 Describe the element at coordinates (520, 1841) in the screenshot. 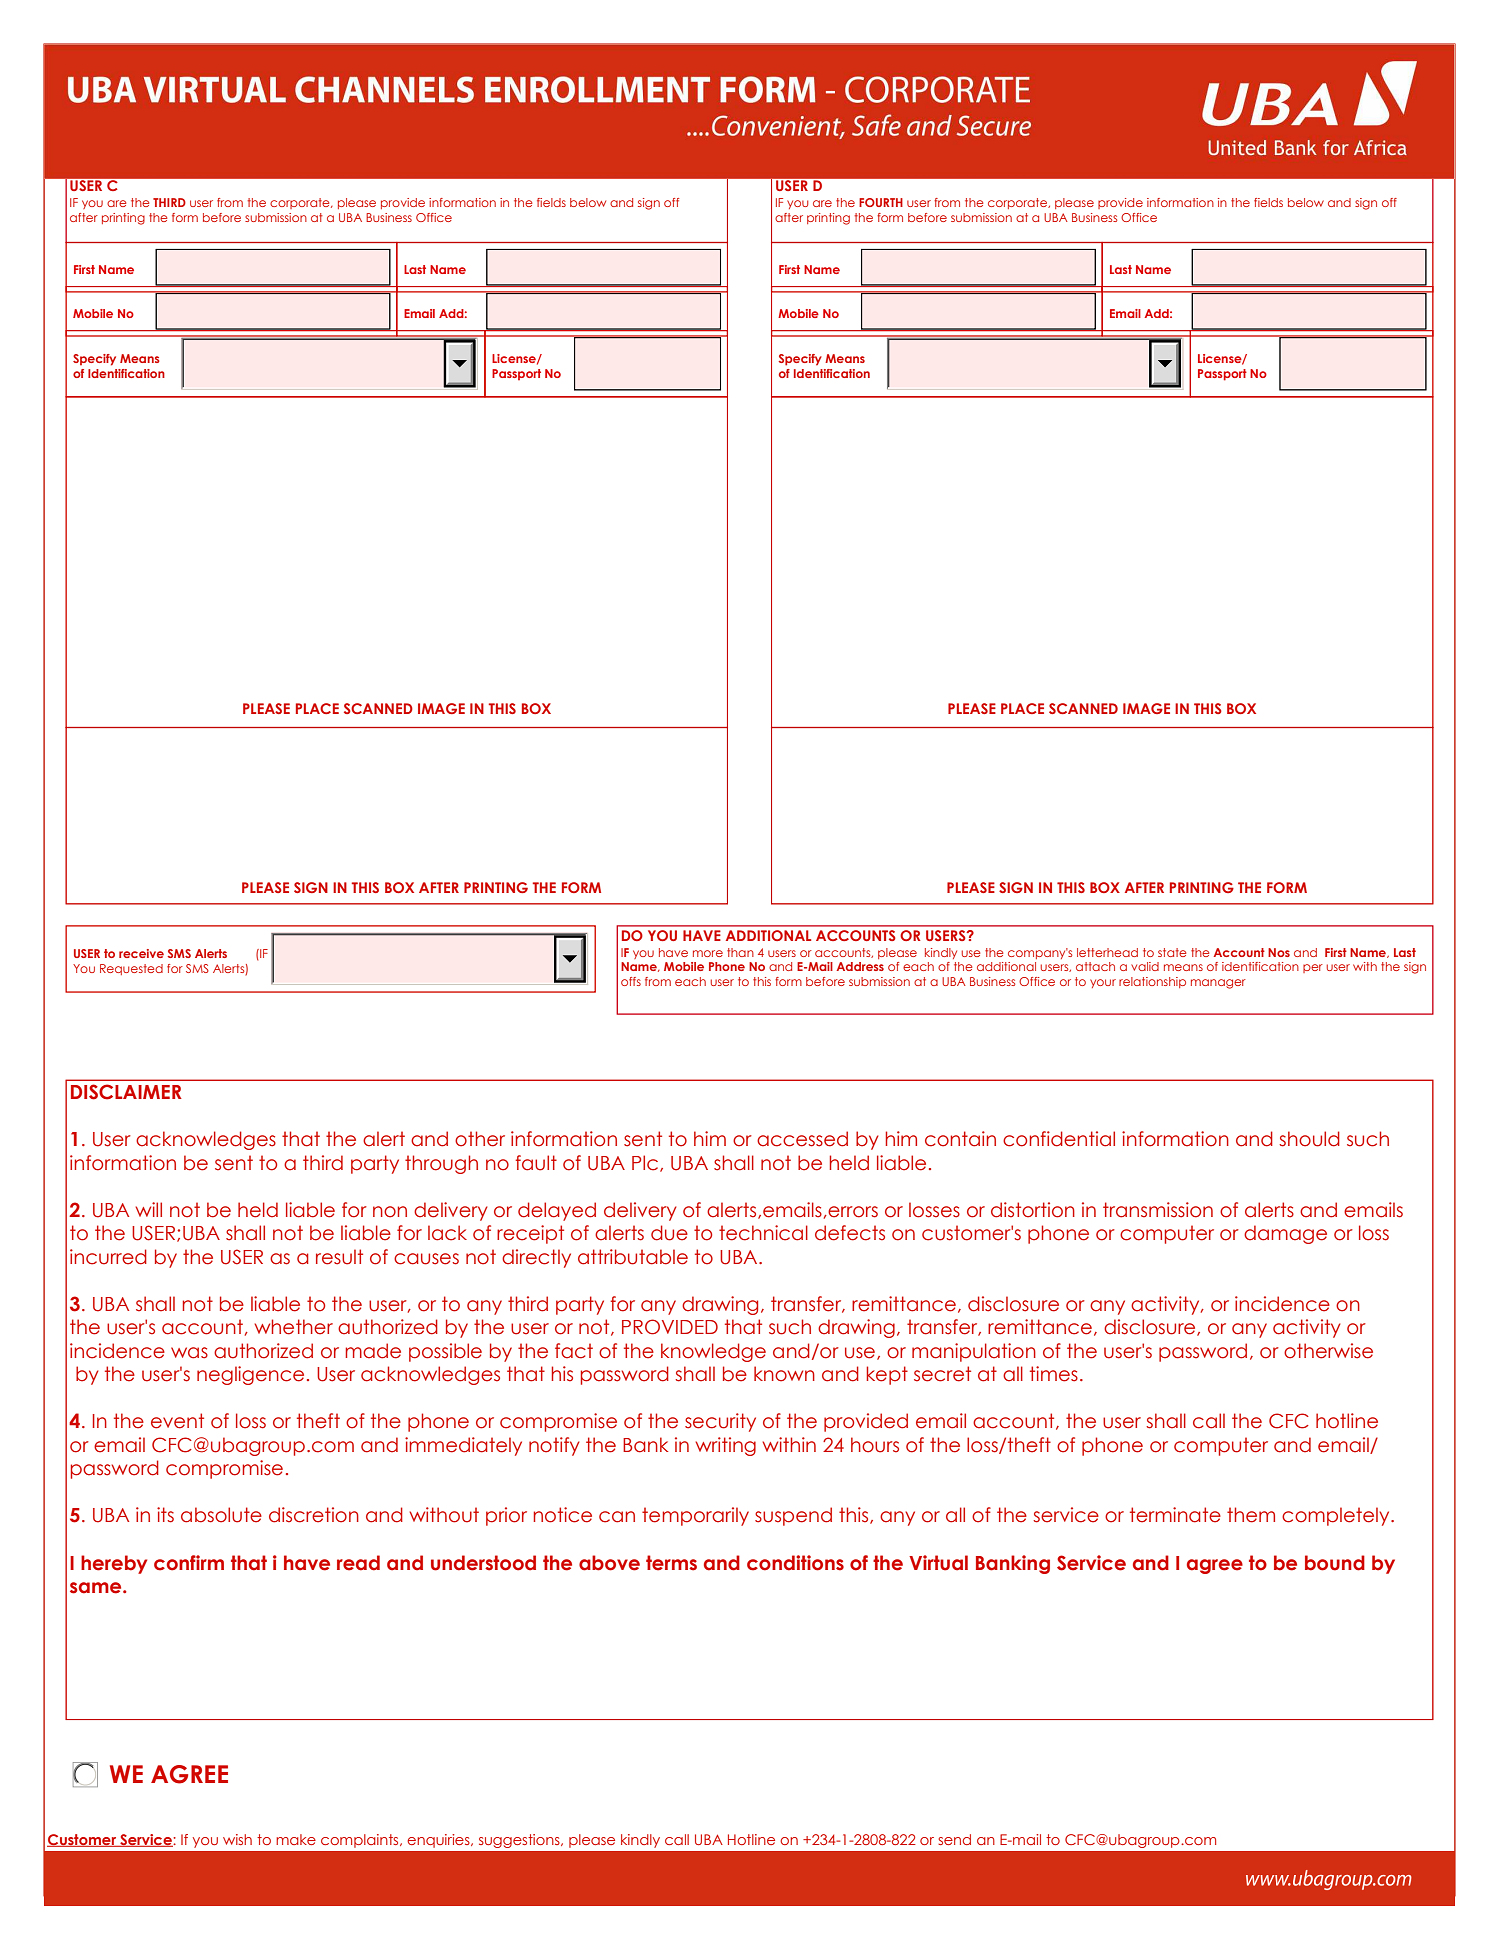

I see `suggestions` at that location.
